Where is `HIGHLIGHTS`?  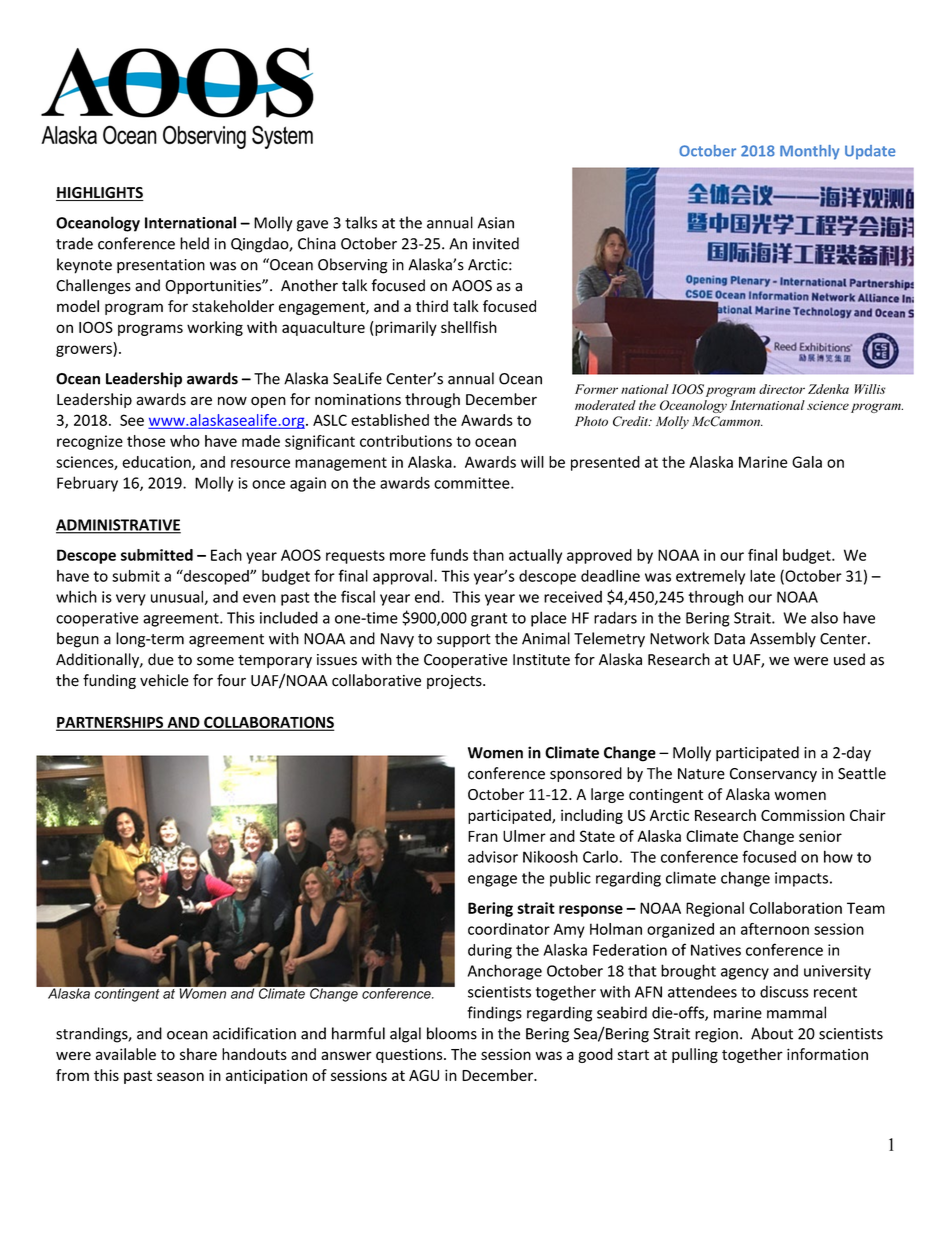
HIGHLIGHTS is located at coordinates (100, 194).
